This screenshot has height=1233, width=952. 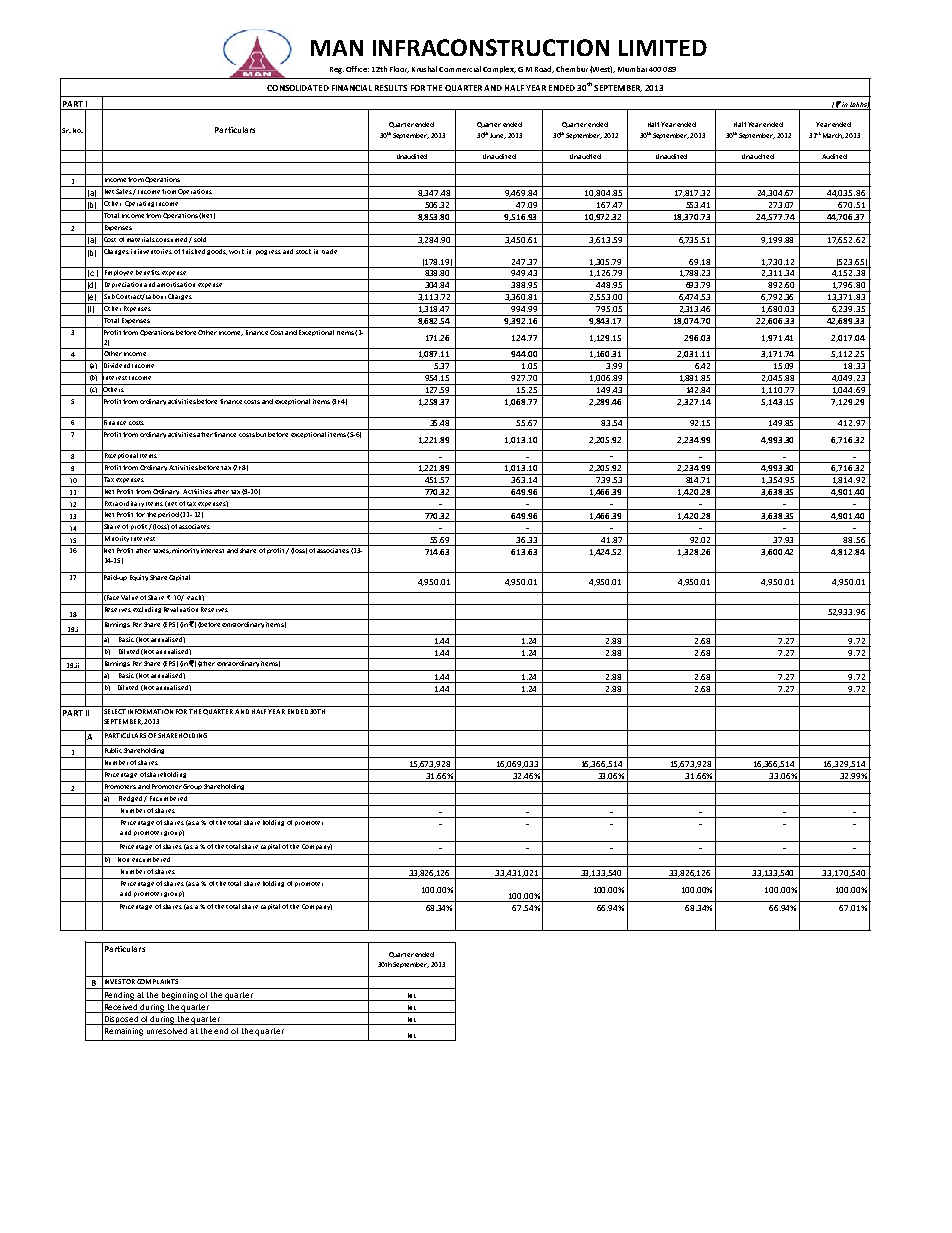 I want to click on Revaluation, so click(x=181, y=608).
